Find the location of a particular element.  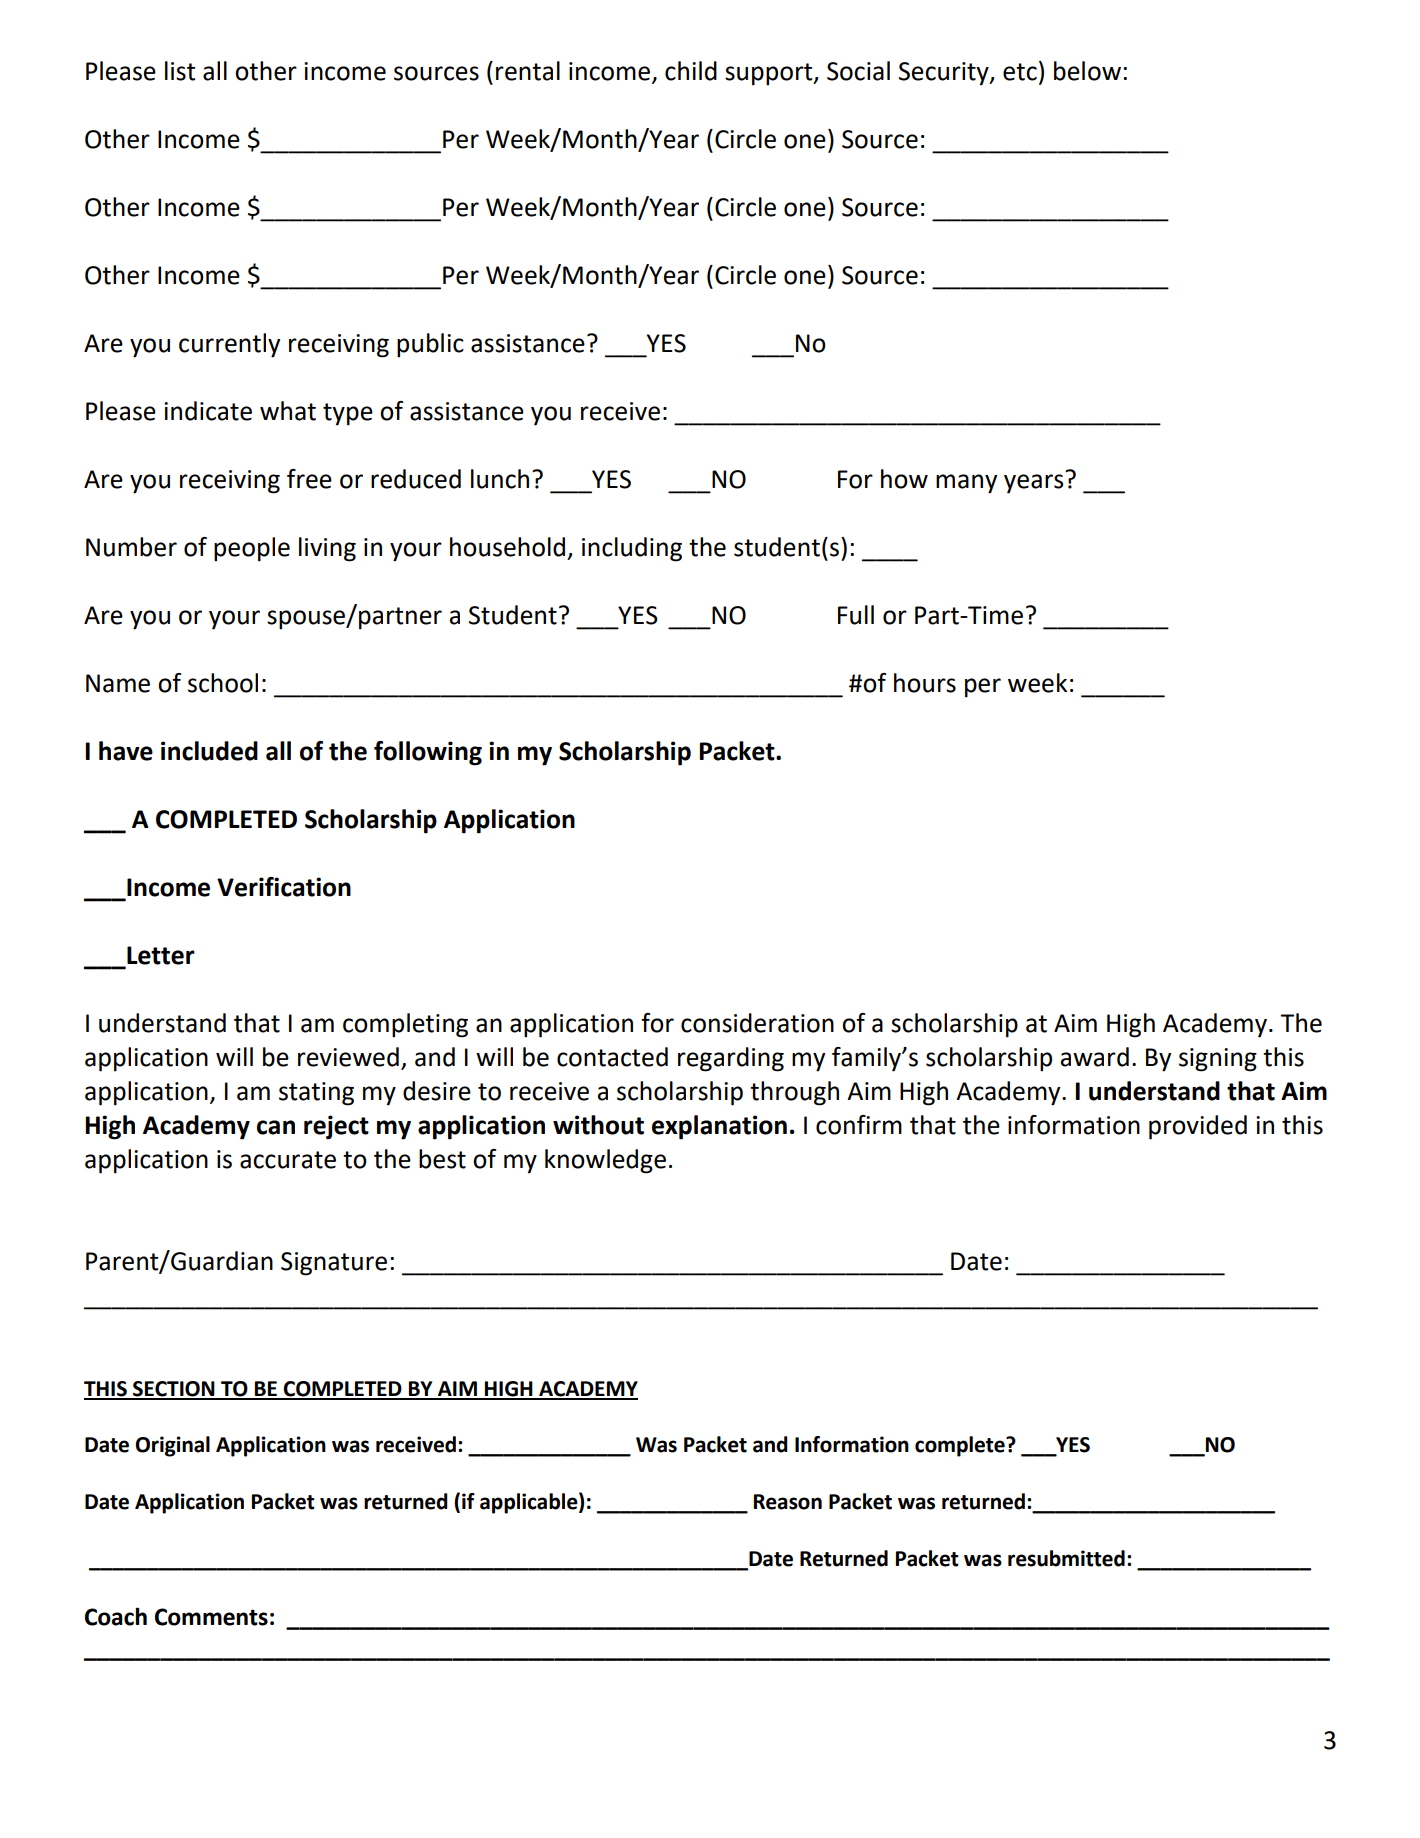

resubmitted is located at coordinates (1066, 1558).
